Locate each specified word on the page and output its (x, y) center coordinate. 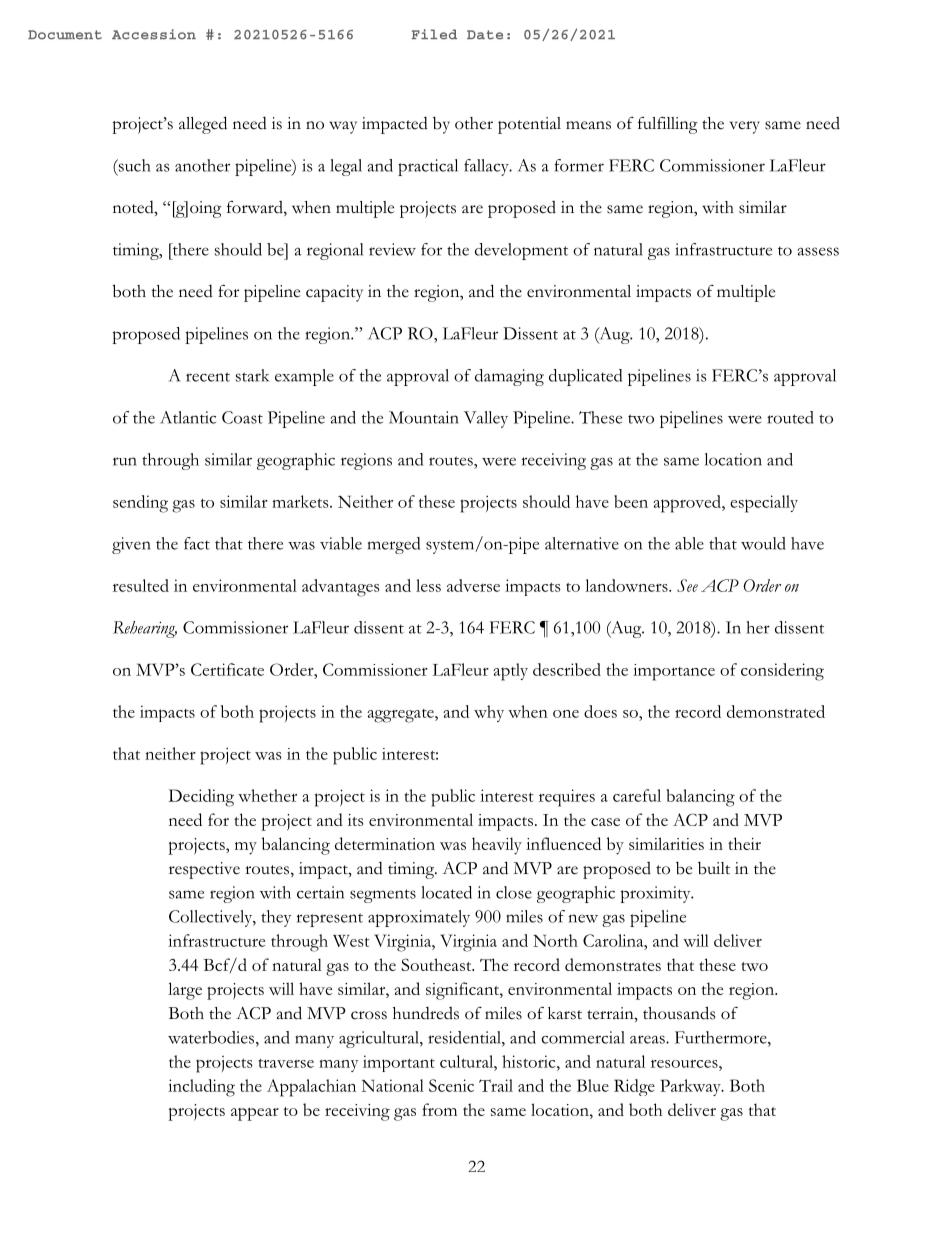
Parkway (691, 1087)
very (744, 127)
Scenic (451, 1085)
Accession (154, 34)
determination (385, 843)
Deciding (201, 798)
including (201, 1088)
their (744, 843)
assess (818, 251)
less (428, 585)
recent (208, 377)
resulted (141, 585)
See (687, 585)
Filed (434, 34)
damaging (509, 377)
